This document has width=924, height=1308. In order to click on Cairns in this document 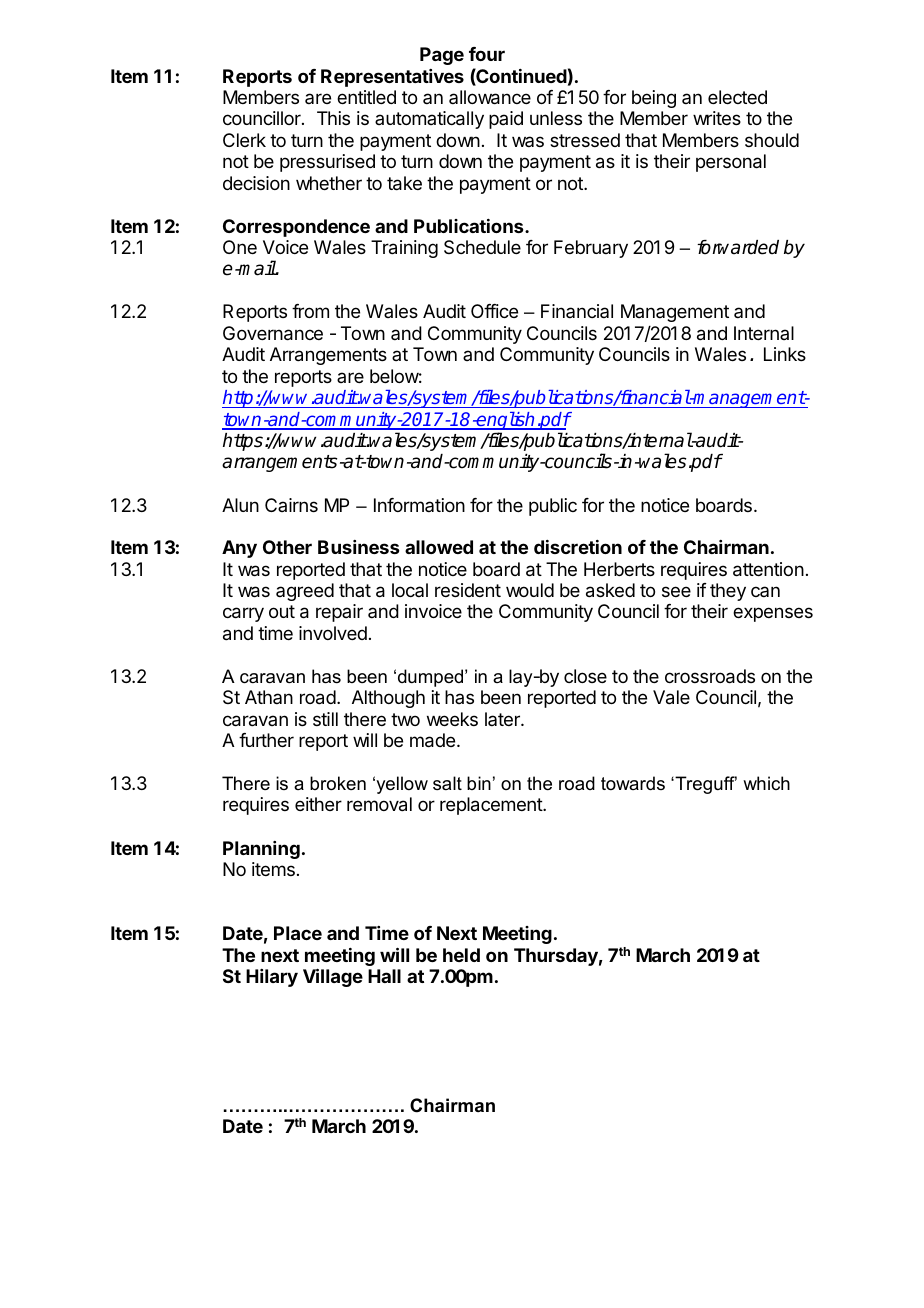, I will do `click(291, 505)`.
